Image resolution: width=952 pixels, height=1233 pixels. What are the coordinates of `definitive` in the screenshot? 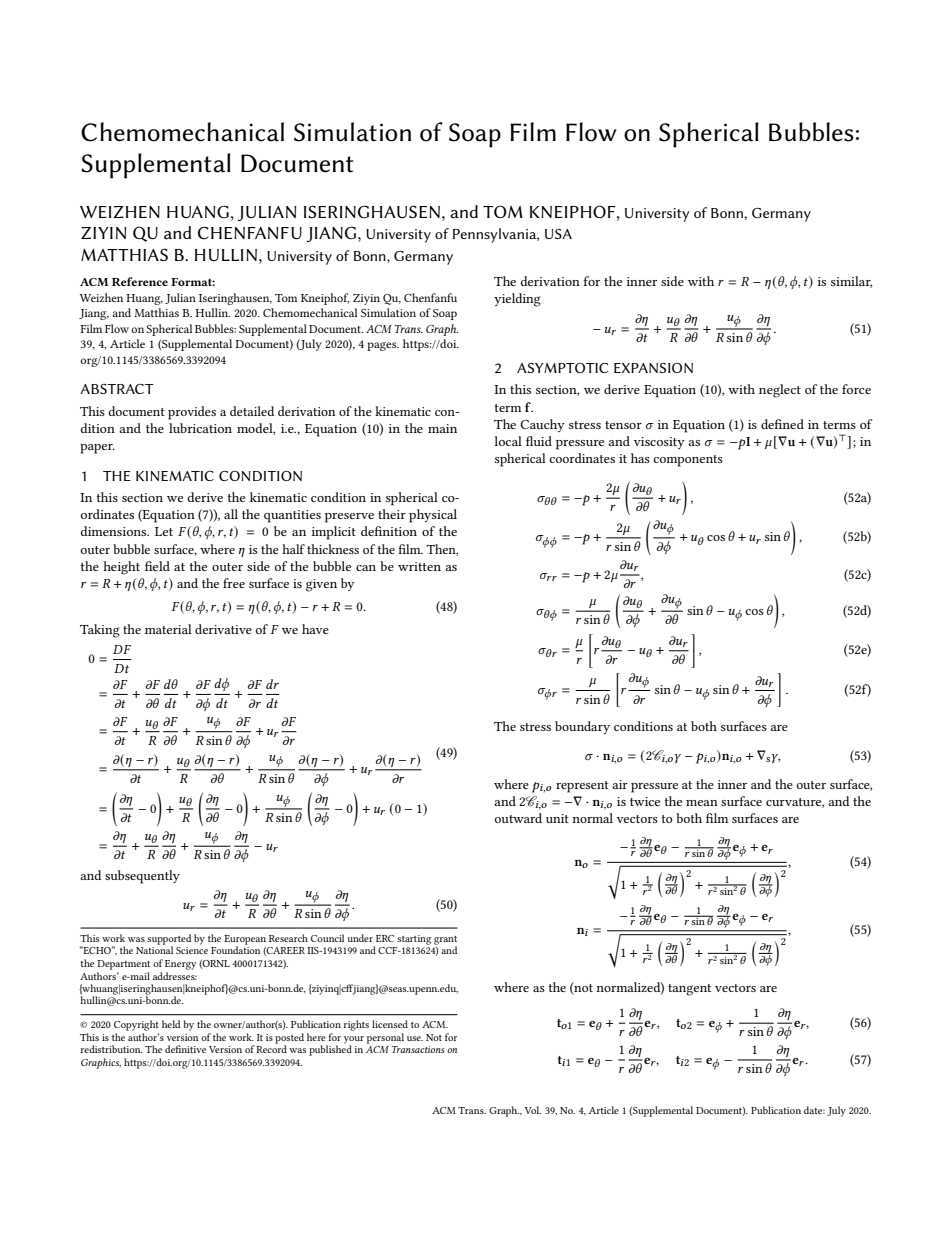 It's located at (185, 1049).
